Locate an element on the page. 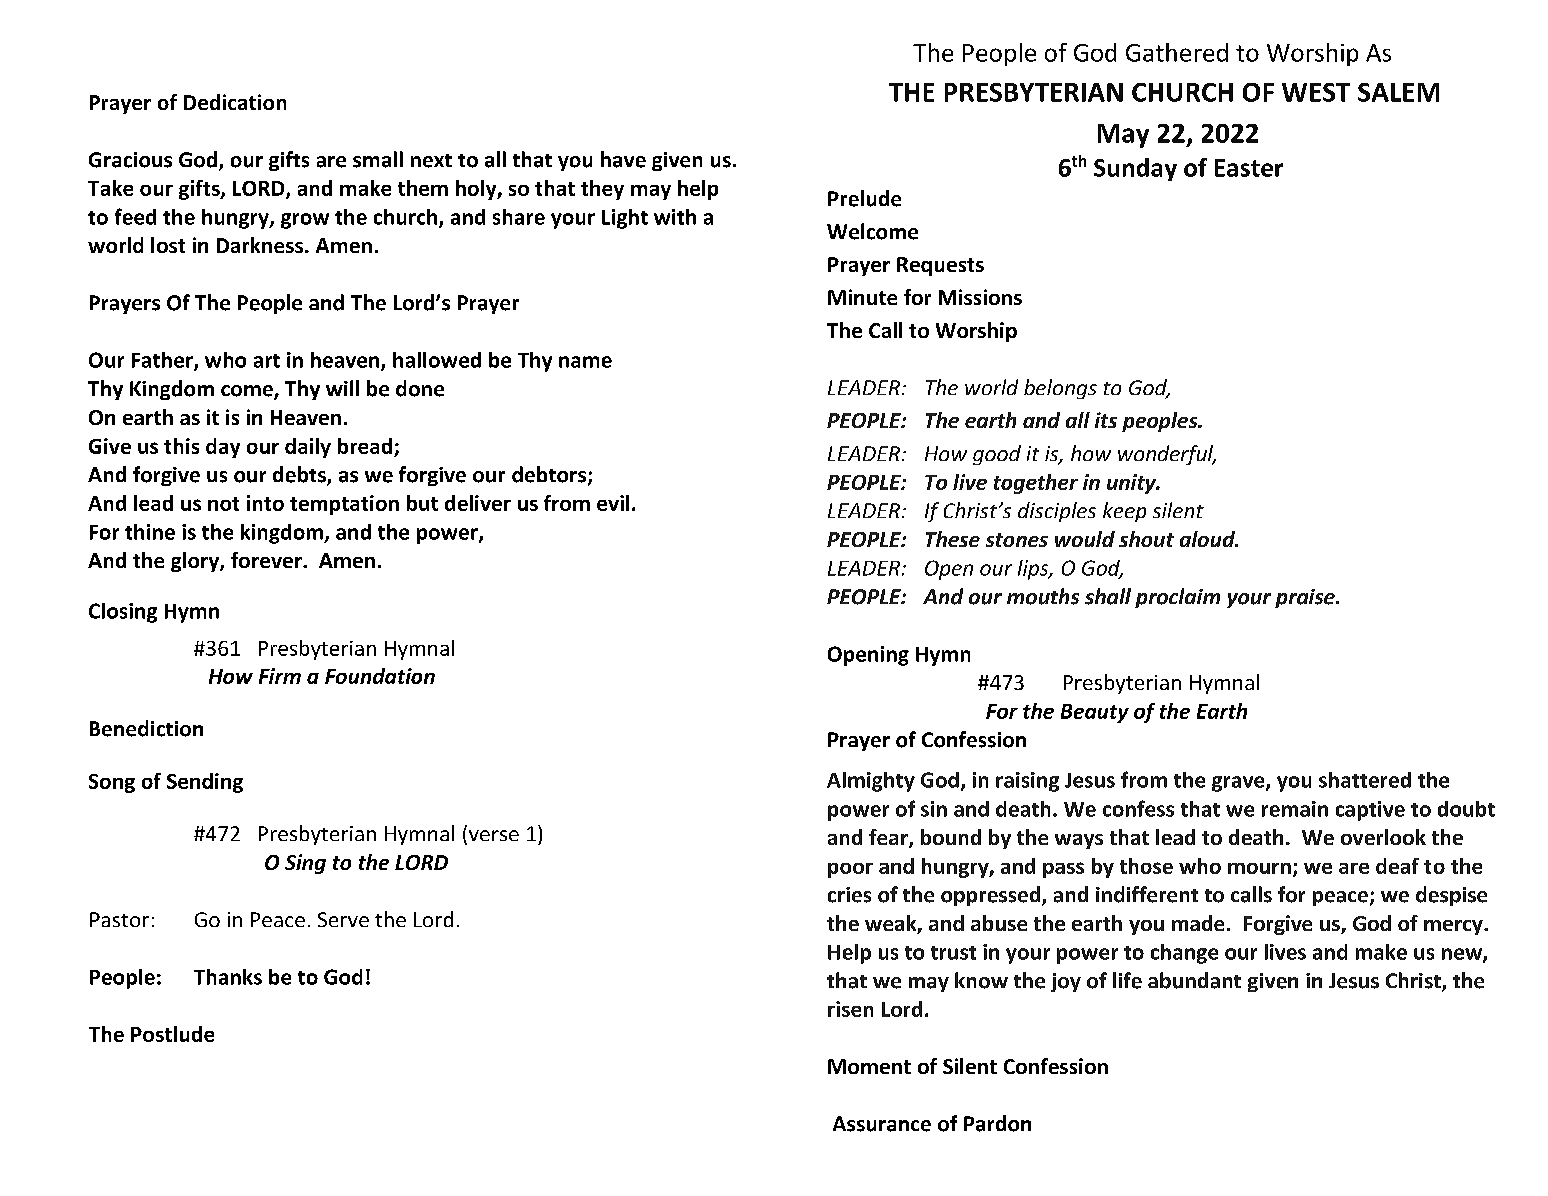 Image resolution: width=1548 pixels, height=1196 pixels. have is located at coordinates (623, 159).
